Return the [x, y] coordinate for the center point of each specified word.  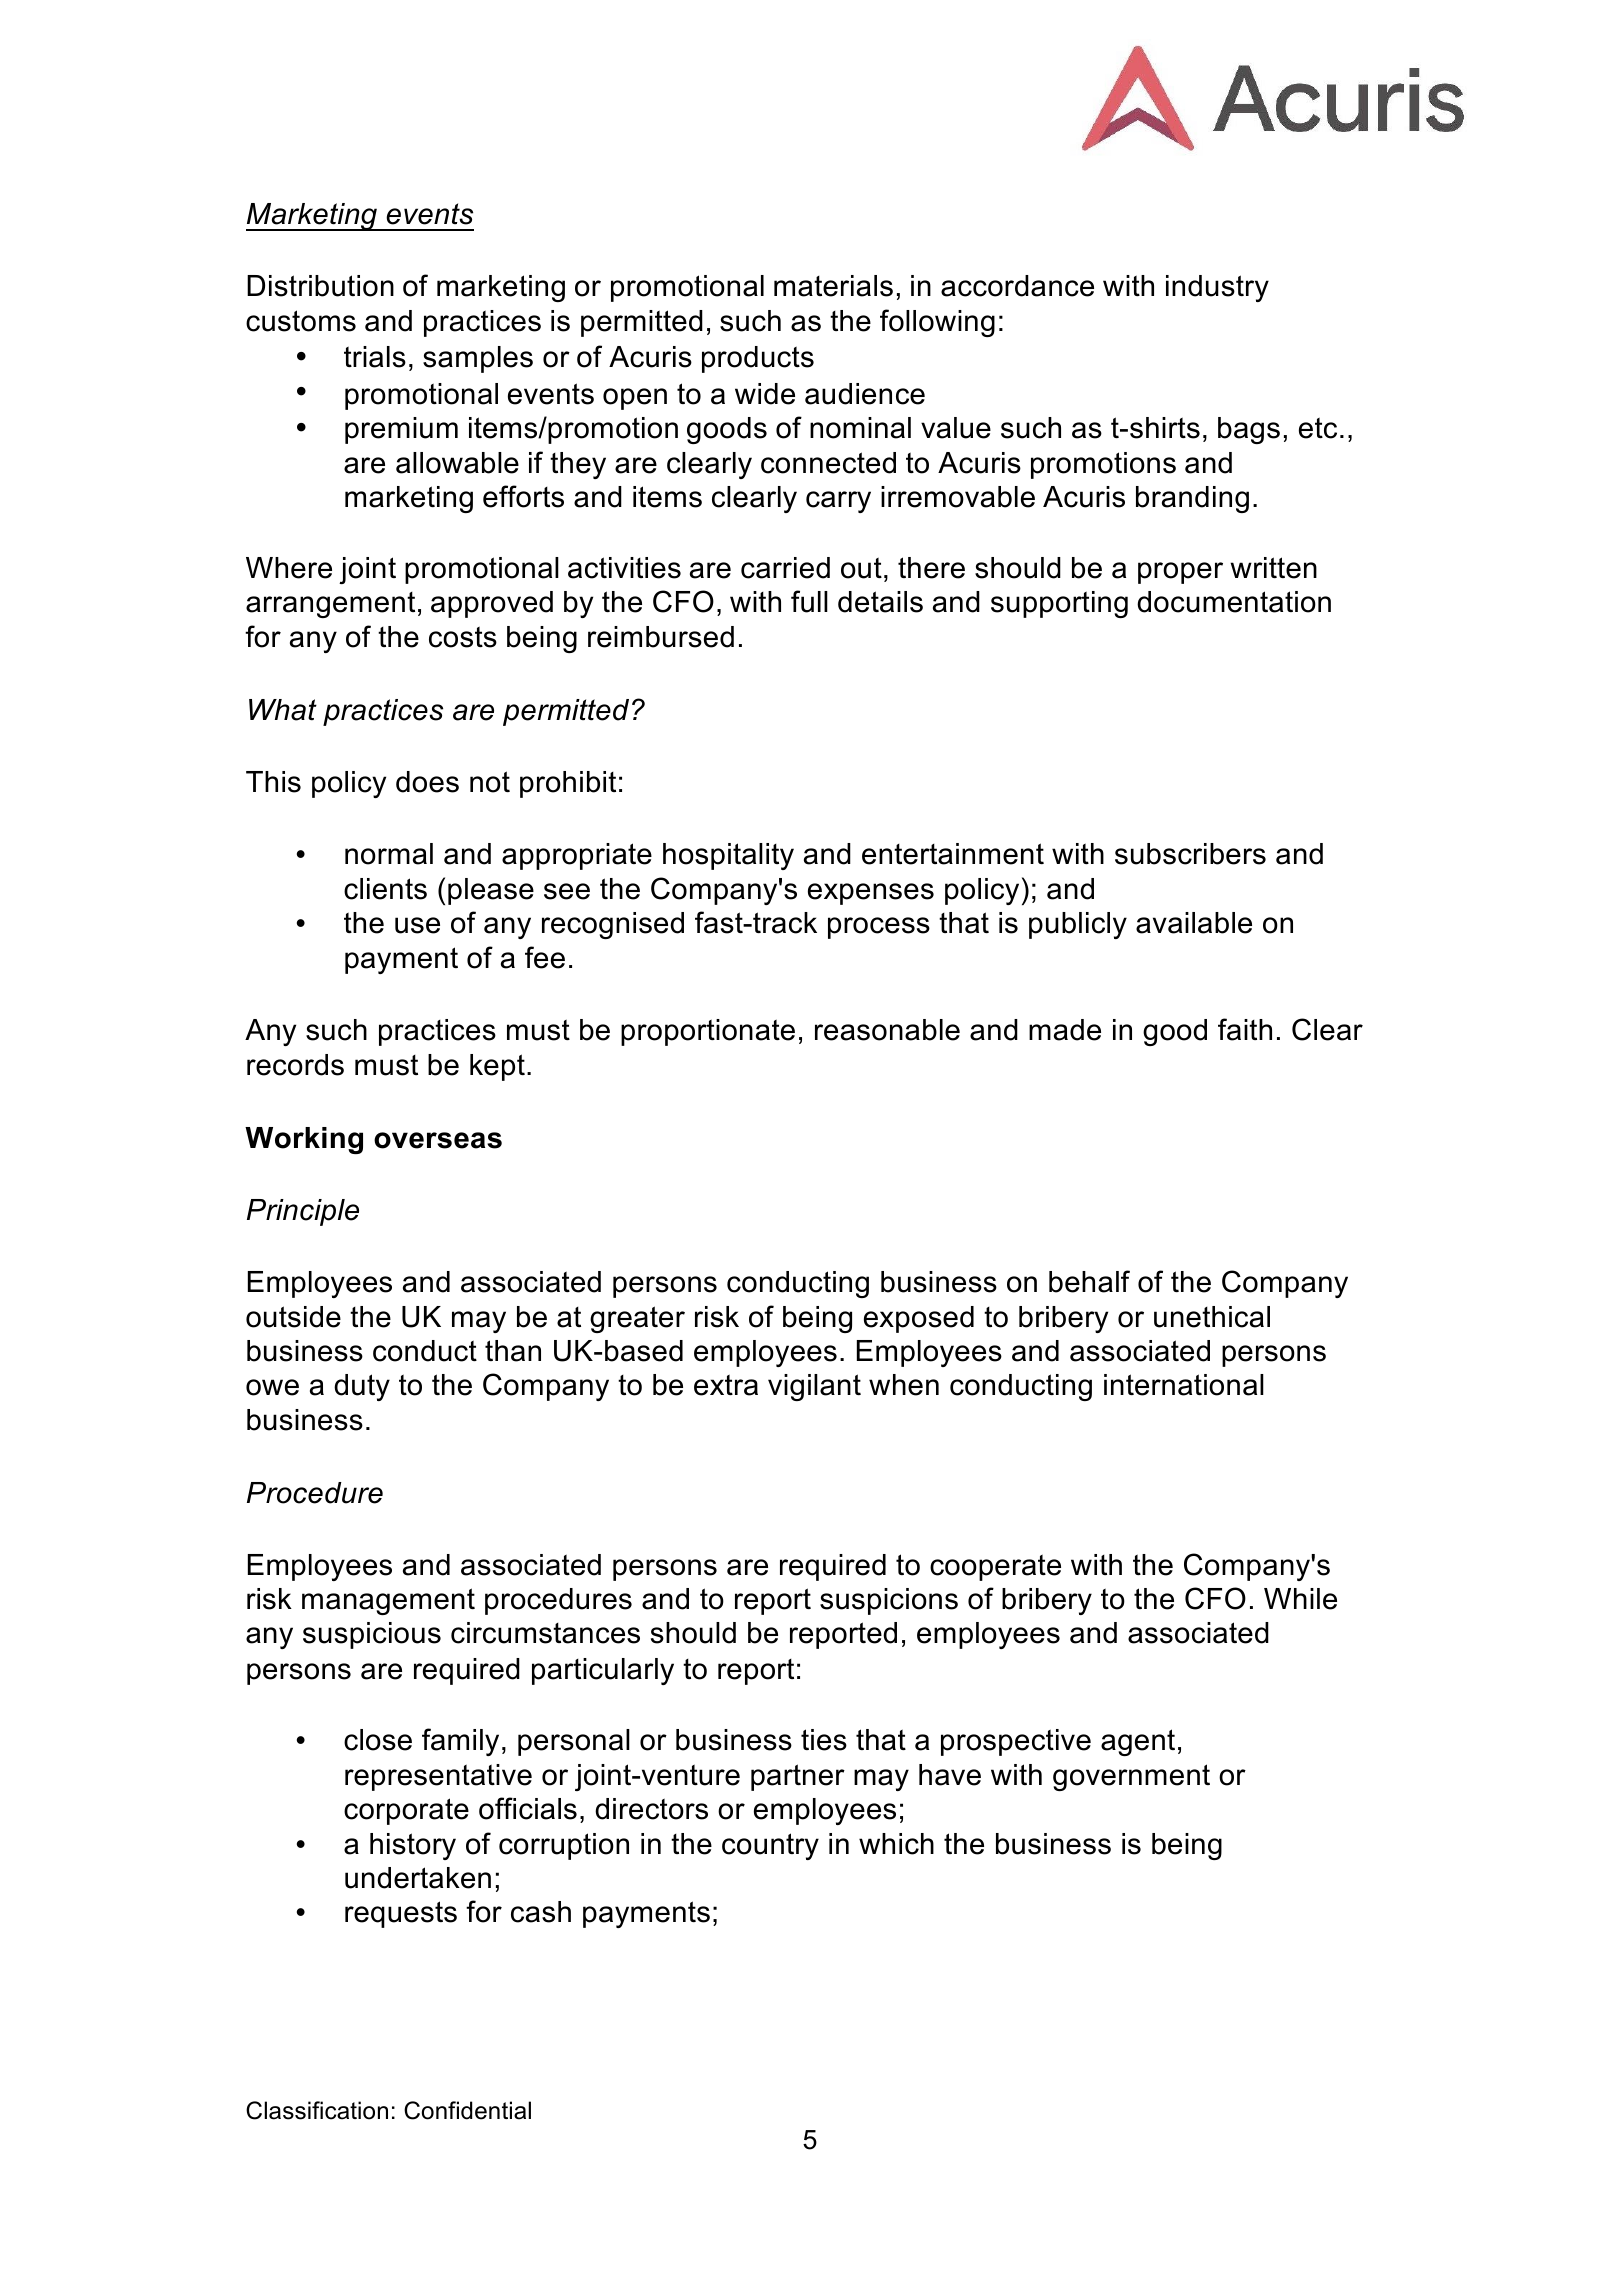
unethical [1212, 1317]
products [758, 359]
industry [1217, 288]
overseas [438, 1140]
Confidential [467, 2110]
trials [375, 357]
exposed [919, 1319]
